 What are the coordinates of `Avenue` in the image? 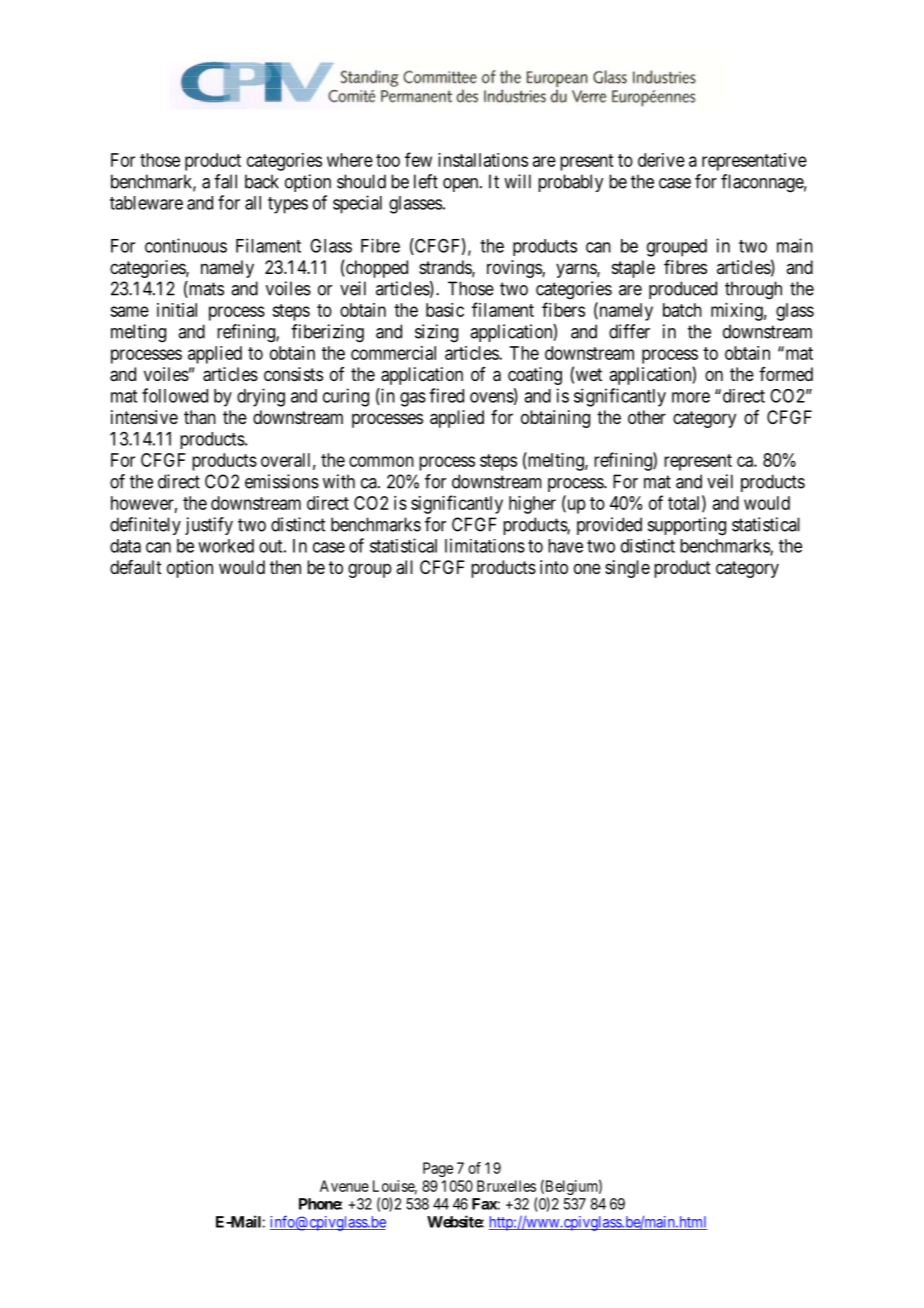 It's located at (344, 1186).
